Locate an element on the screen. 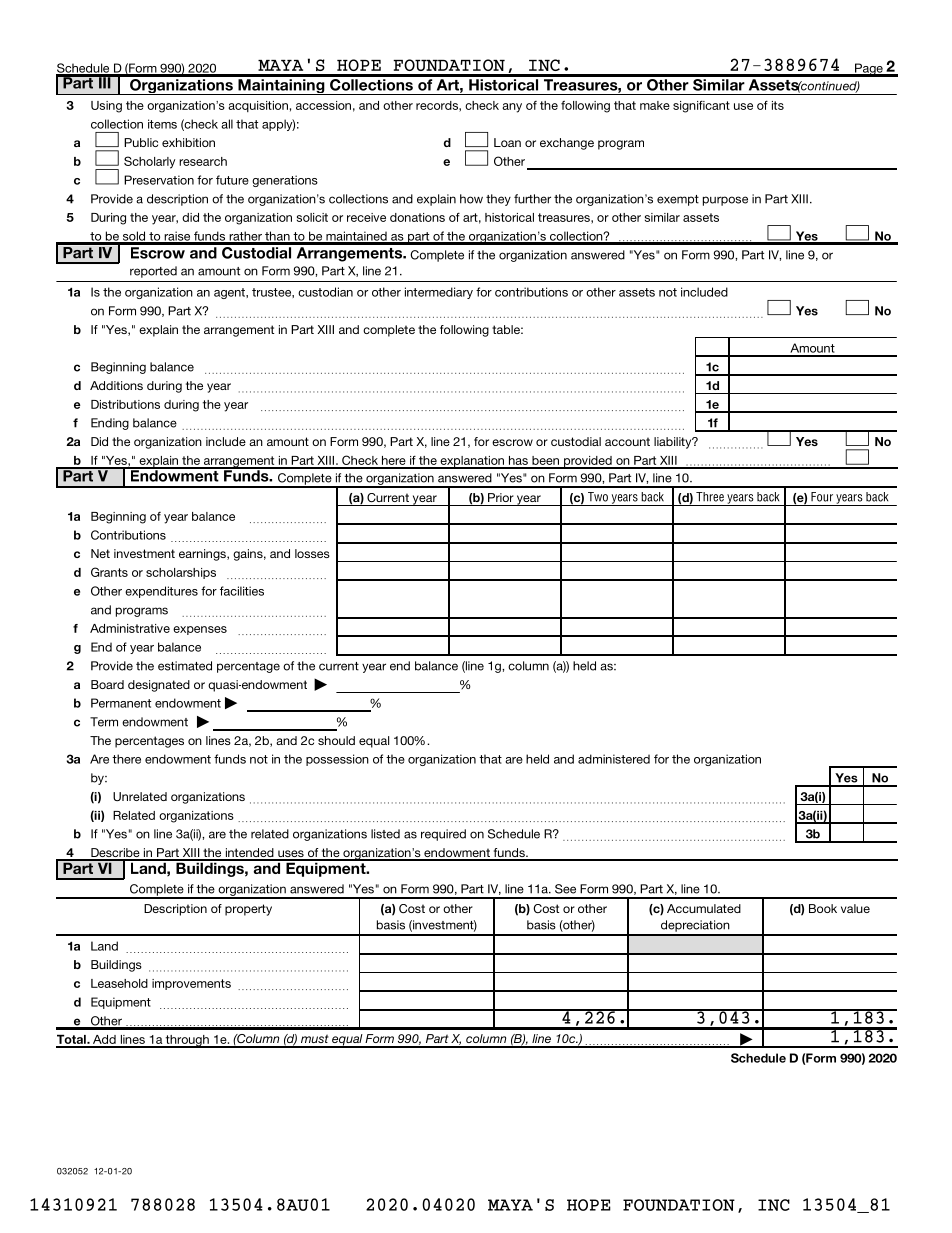  its is located at coordinates (778, 105).
